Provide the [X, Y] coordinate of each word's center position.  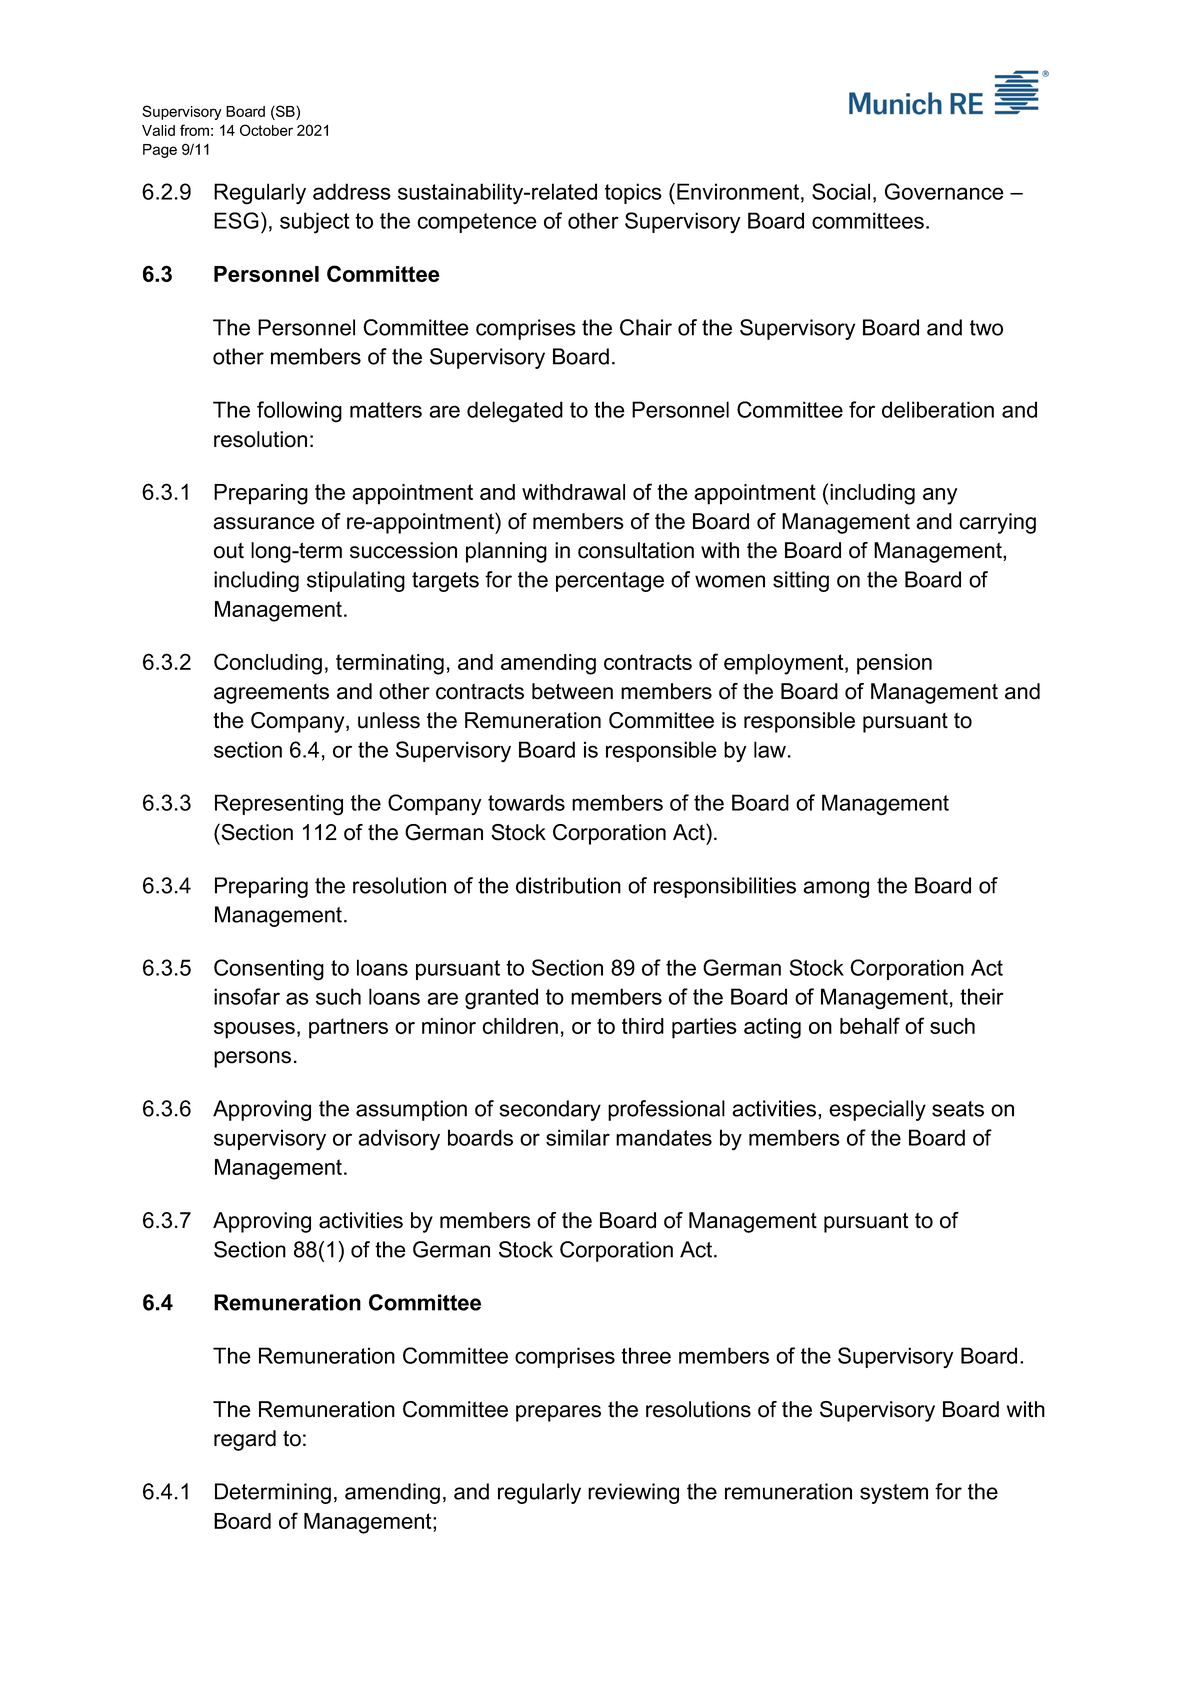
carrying [997, 523]
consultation [636, 550]
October [266, 130]
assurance [264, 523]
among [836, 889]
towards [526, 802]
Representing [279, 805]
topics [633, 193]
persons [252, 1059]
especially [877, 1110]
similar [578, 1137]
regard [245, 1440]
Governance [944, 191]
